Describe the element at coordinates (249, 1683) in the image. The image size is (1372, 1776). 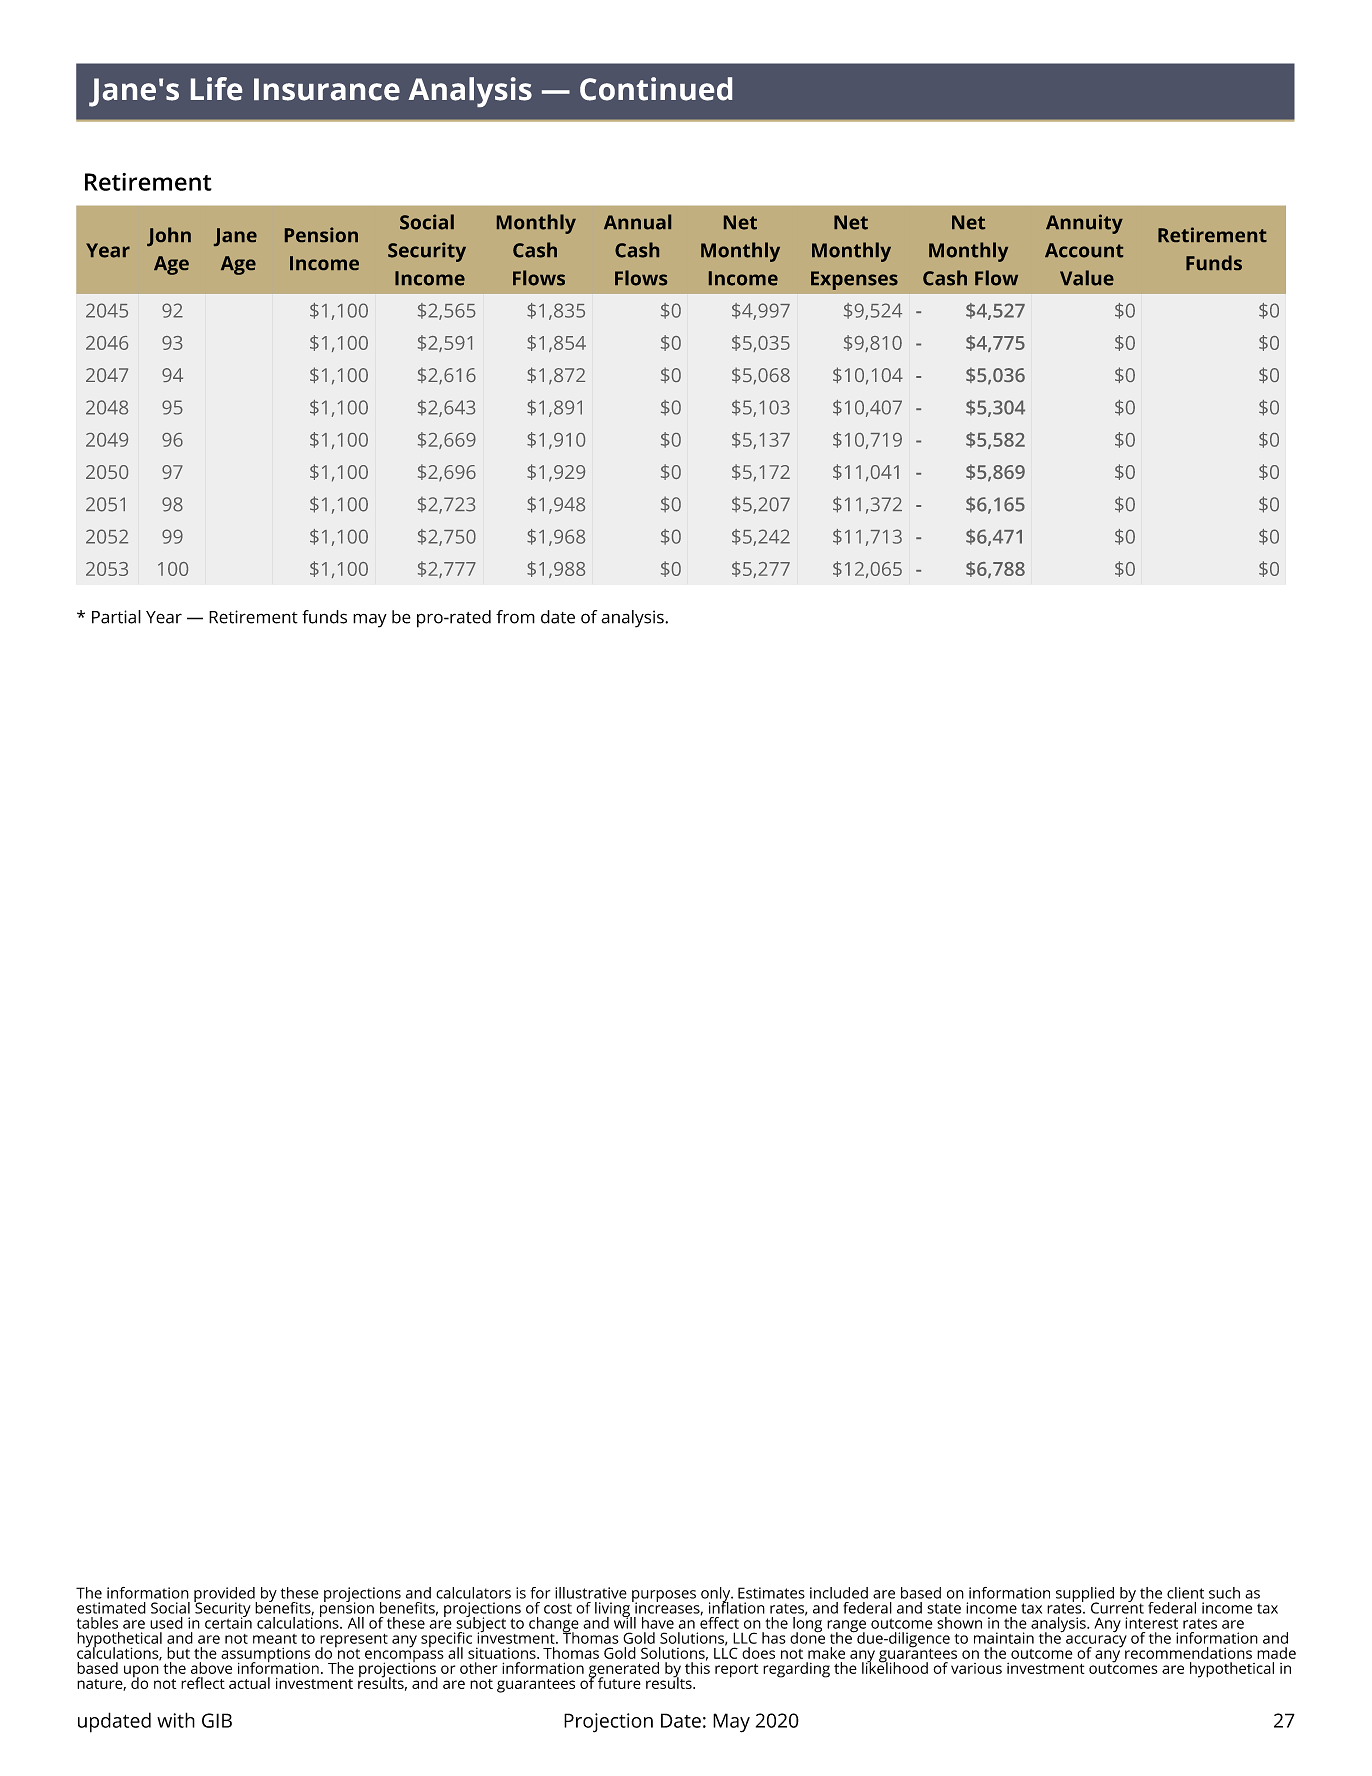
I see `actual` at that location.
